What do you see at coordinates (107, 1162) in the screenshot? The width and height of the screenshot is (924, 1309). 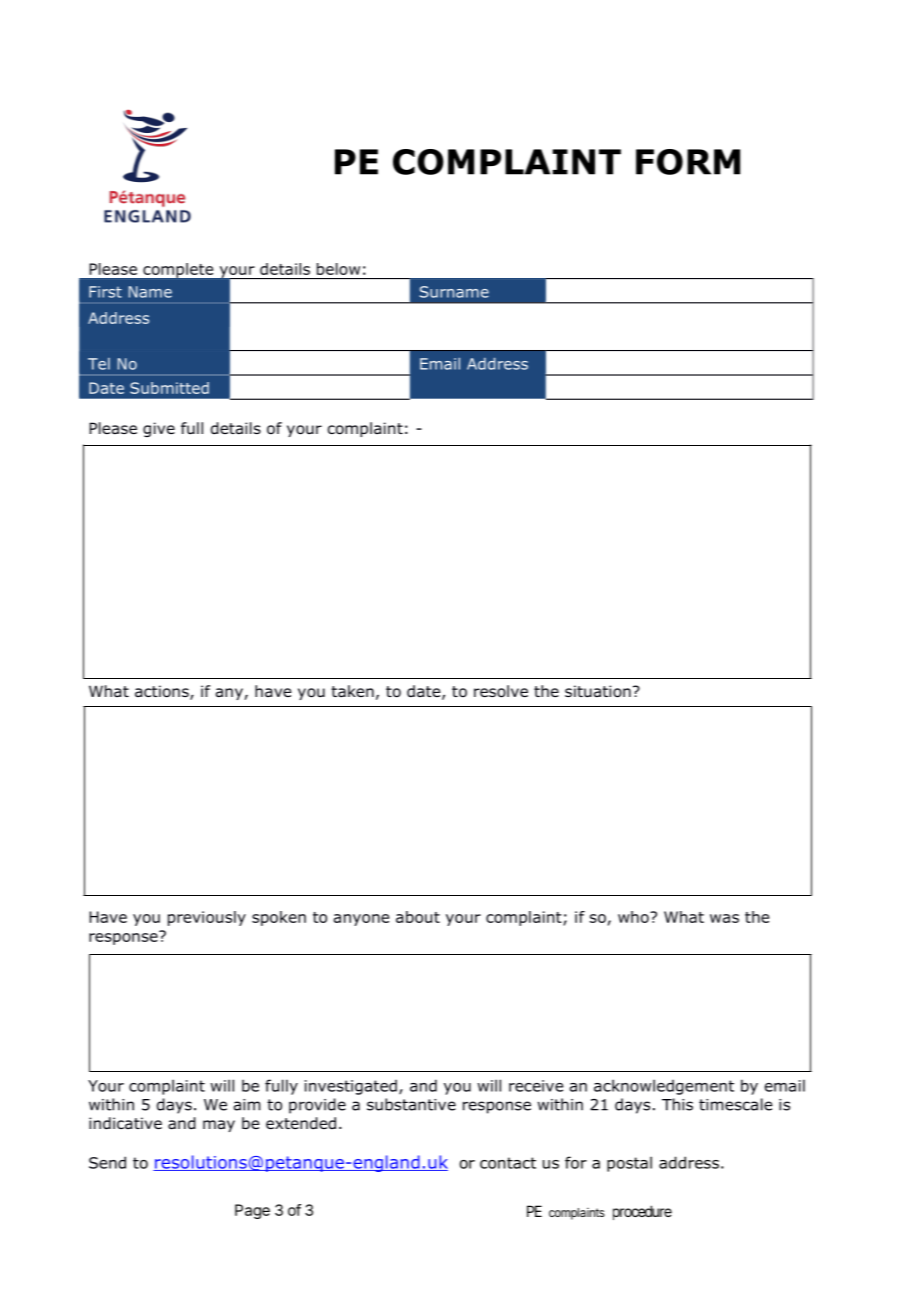 I see `Send` at bounding box center [107, 1162].
